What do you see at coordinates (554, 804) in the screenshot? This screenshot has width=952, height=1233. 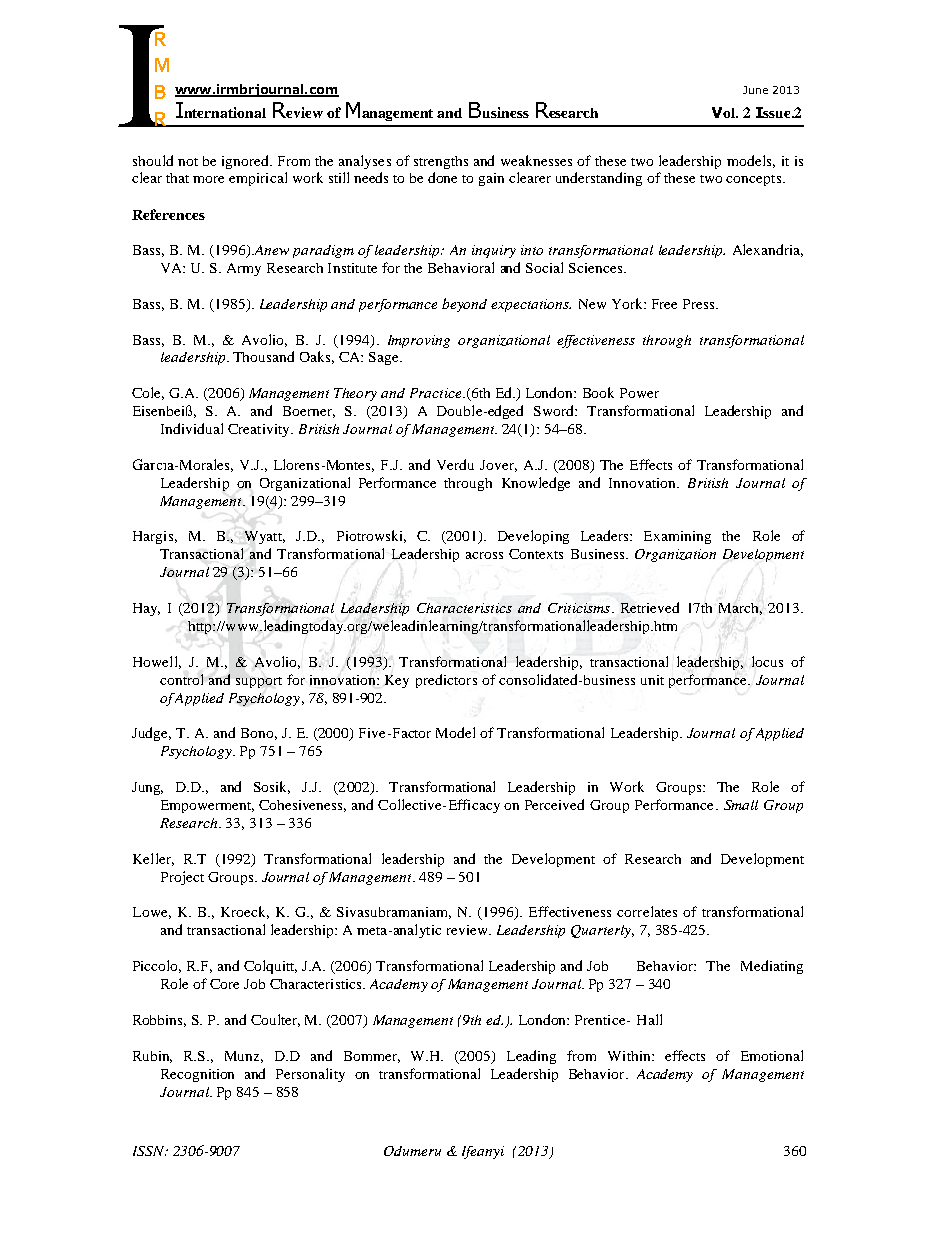 I see `Perceived` at bounding box center [554, 804].
